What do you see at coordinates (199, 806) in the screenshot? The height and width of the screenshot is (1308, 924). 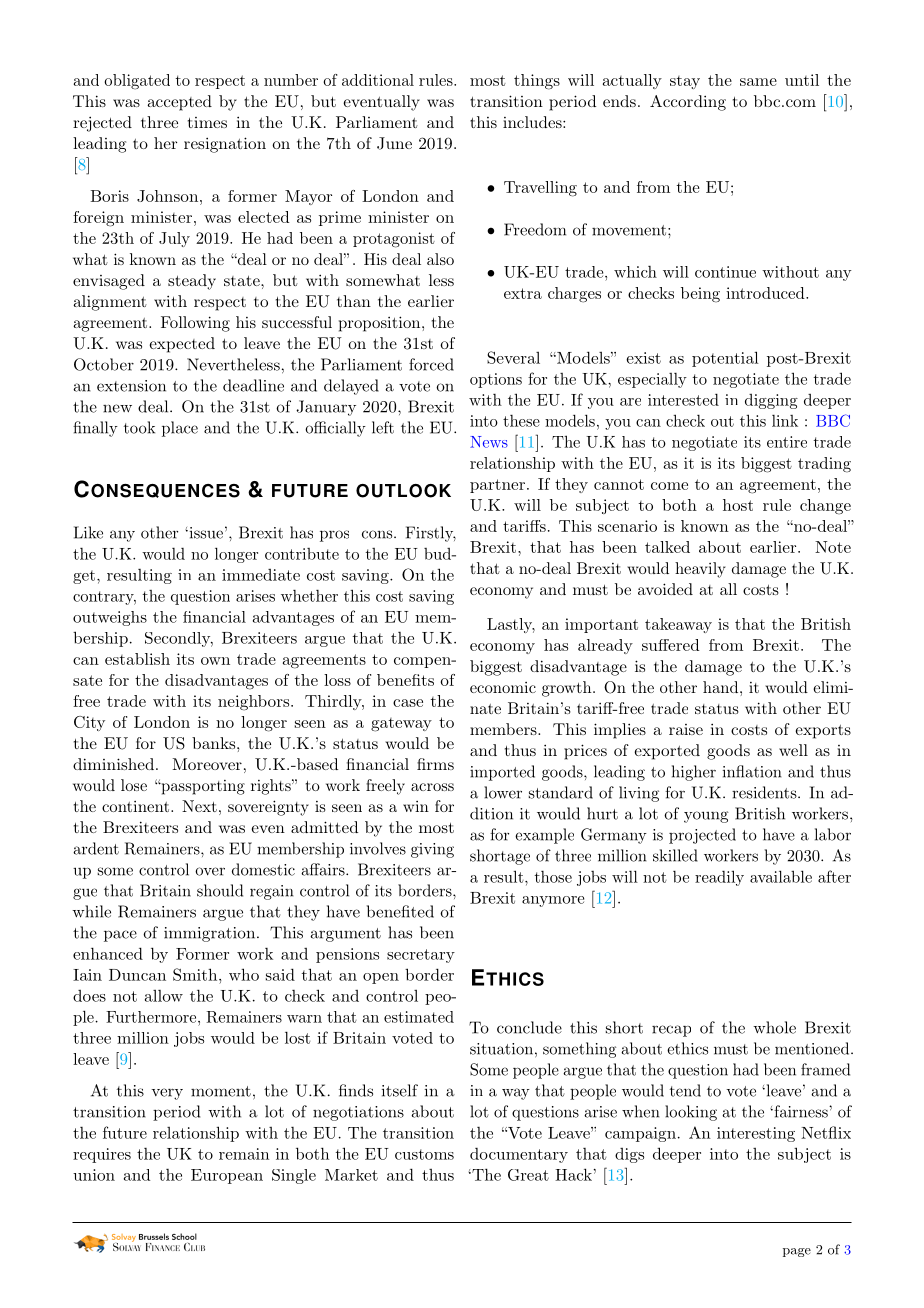 I see `Next` at bounding box center [199, 806].
